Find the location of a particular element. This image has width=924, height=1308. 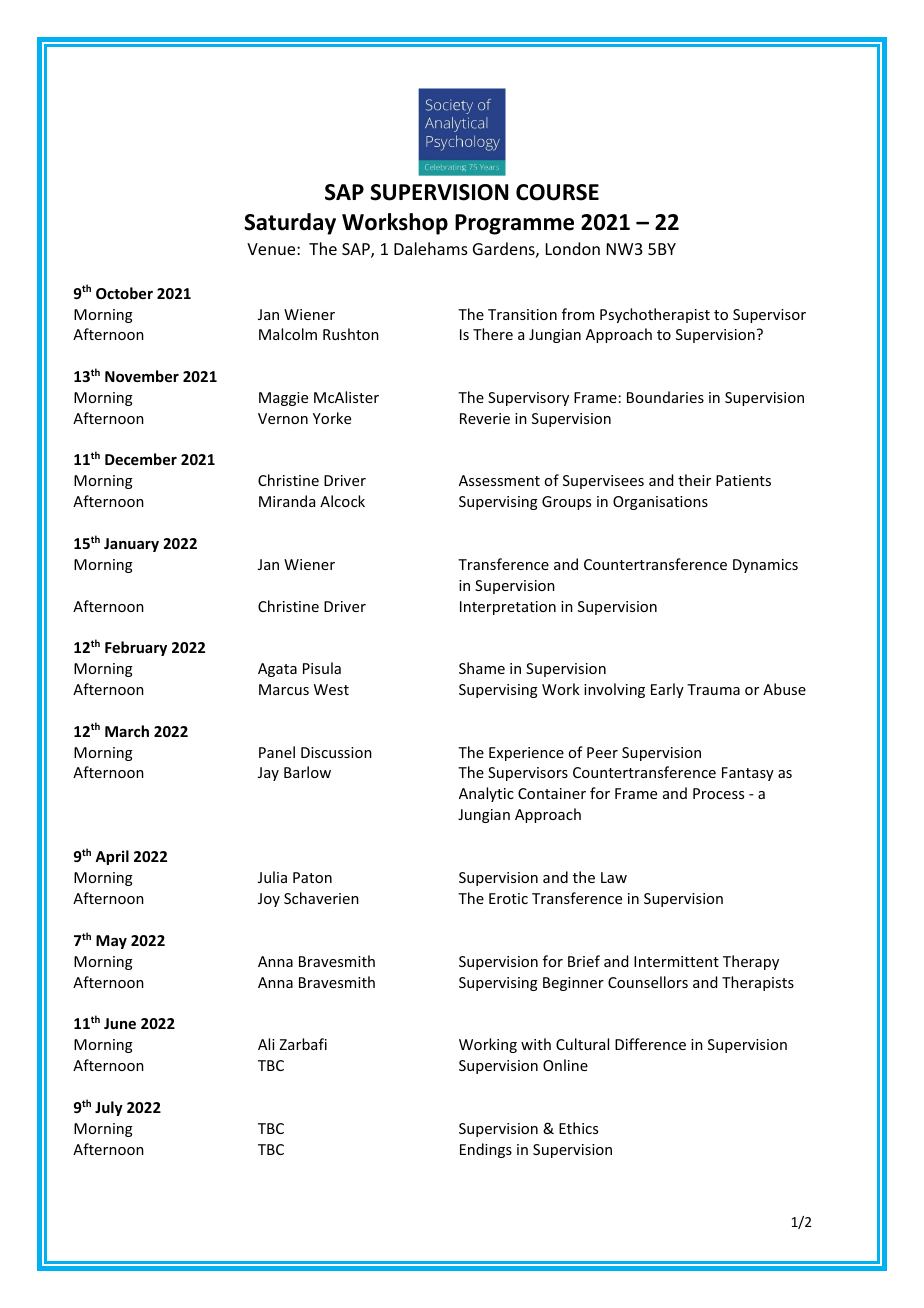

Shame is located at coordinates (482, 668).
